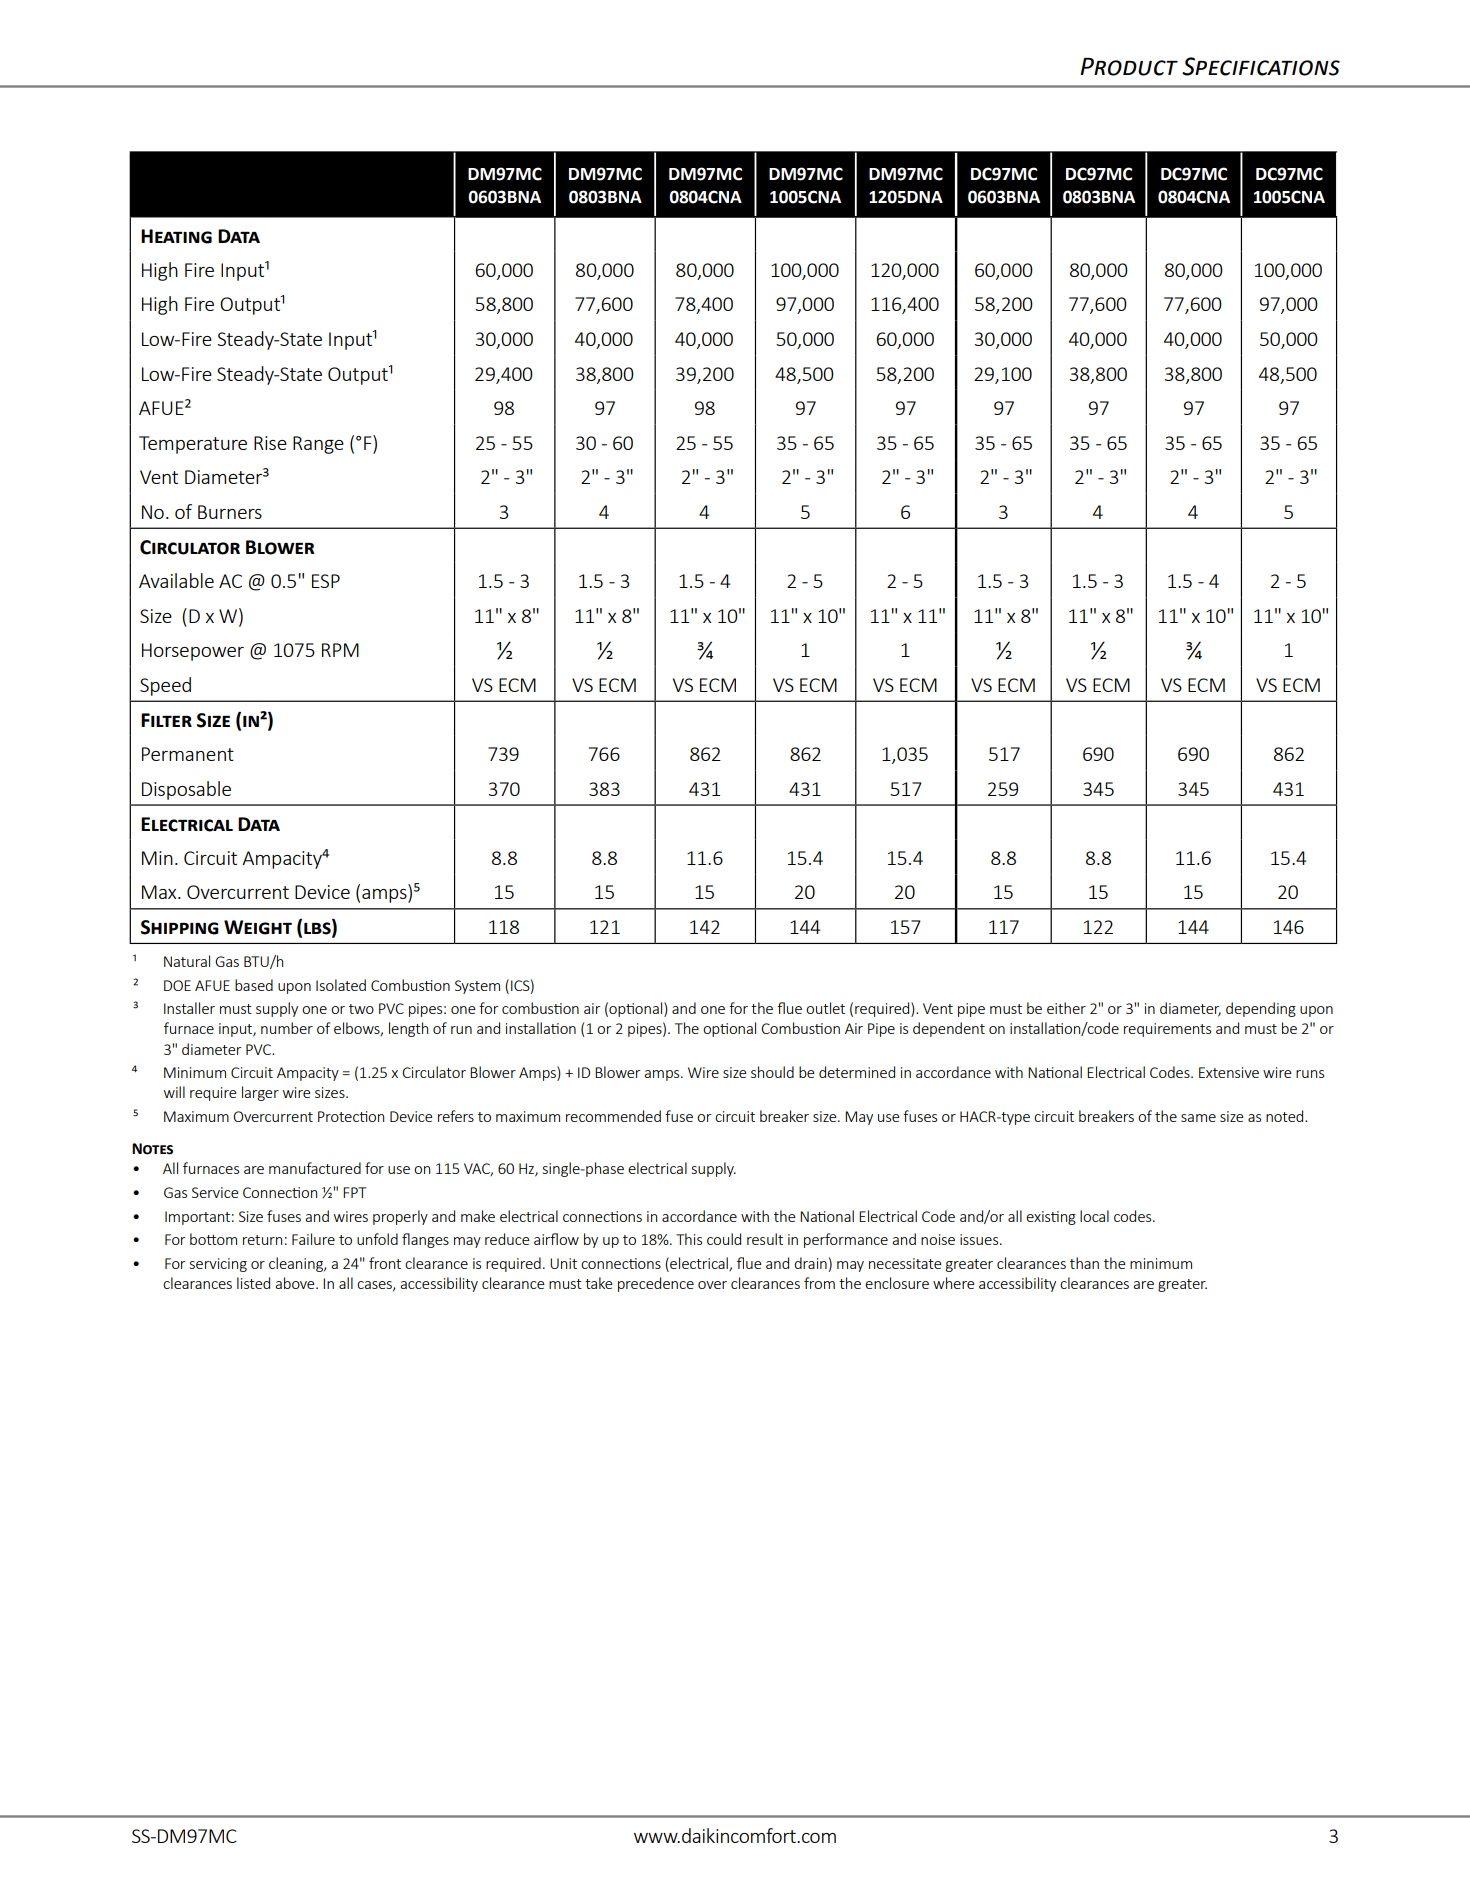 The height and width of the screenshot is (1903, 1470). What do you see at coordinates (1084, 1263) in the screenshot?
I see `than` at bounding box center [1084, 1263].
